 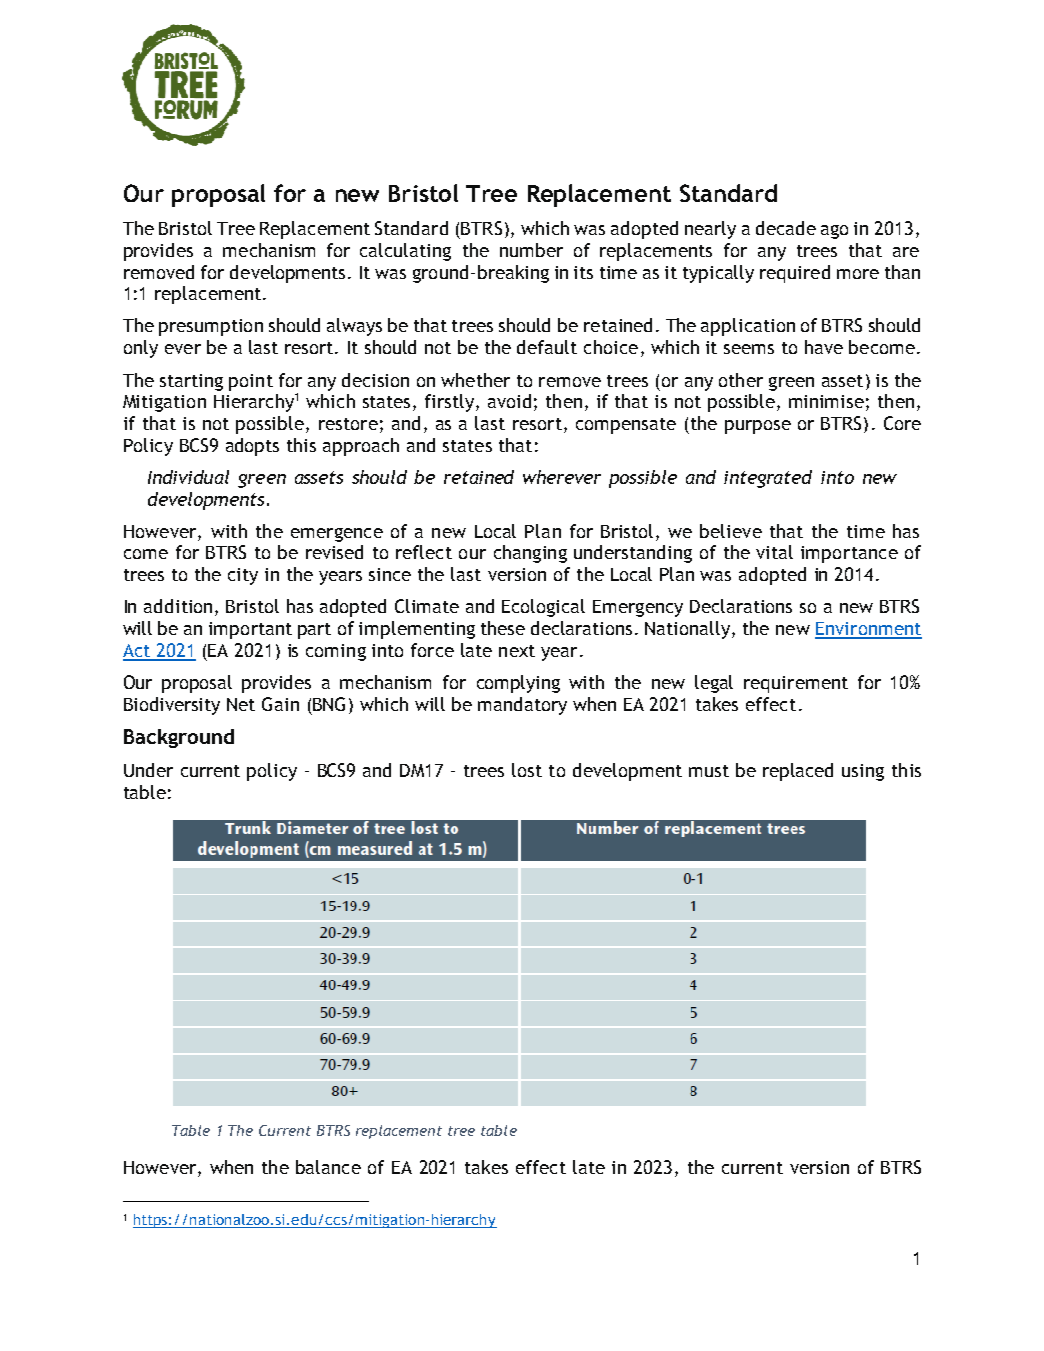 I want to click on requirement, so click(x=796, y=684).
